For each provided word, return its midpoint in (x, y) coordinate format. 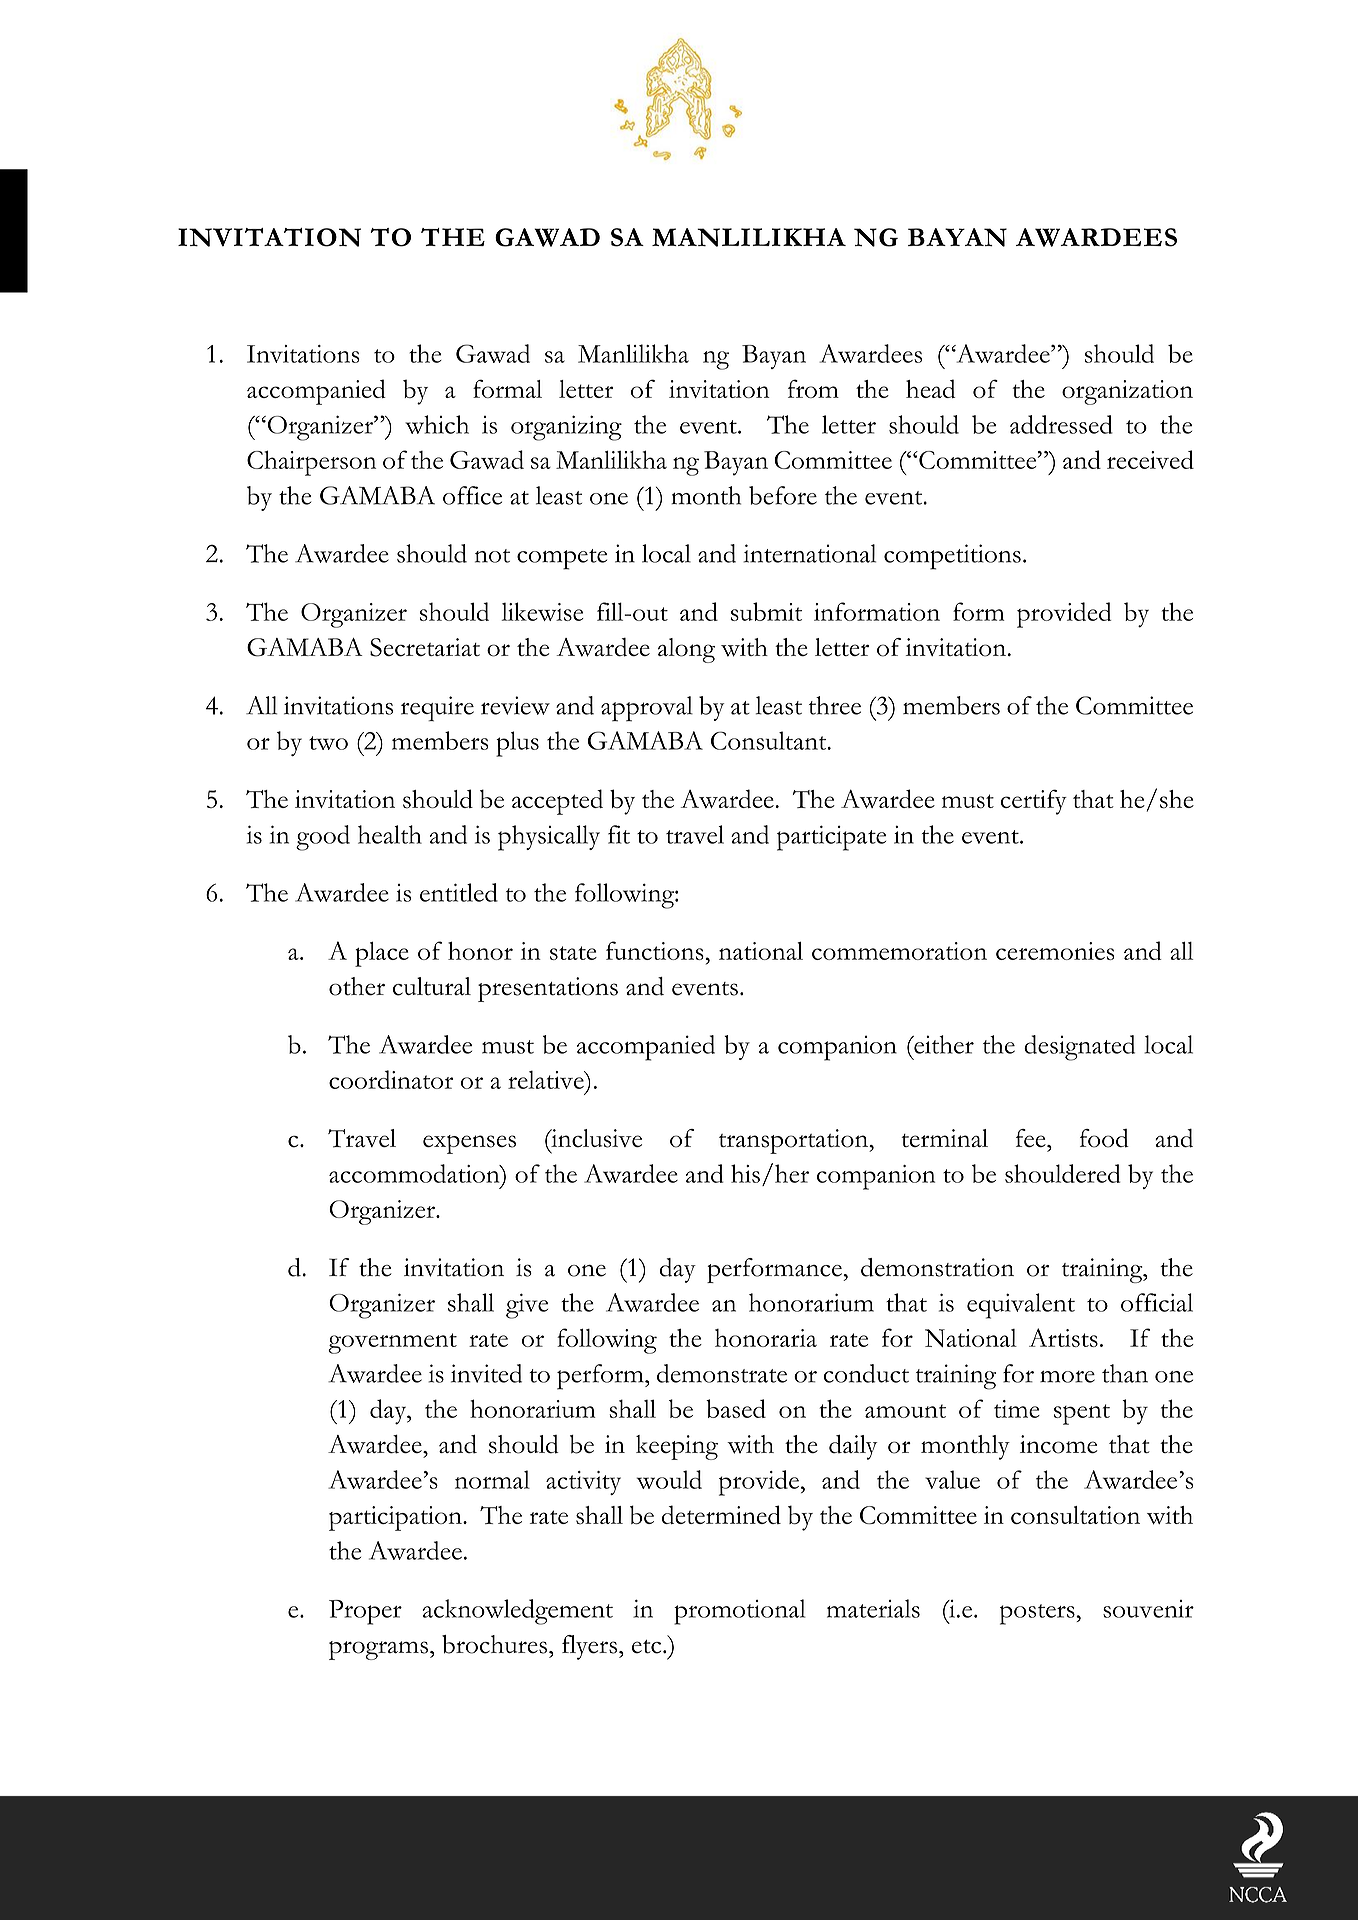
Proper (365, 1612)
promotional (739, 1612)
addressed (1061, 424)
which (437, 424)
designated (1079, 1048)
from (813, 388)
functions (656, 950)
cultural (432, 986)
